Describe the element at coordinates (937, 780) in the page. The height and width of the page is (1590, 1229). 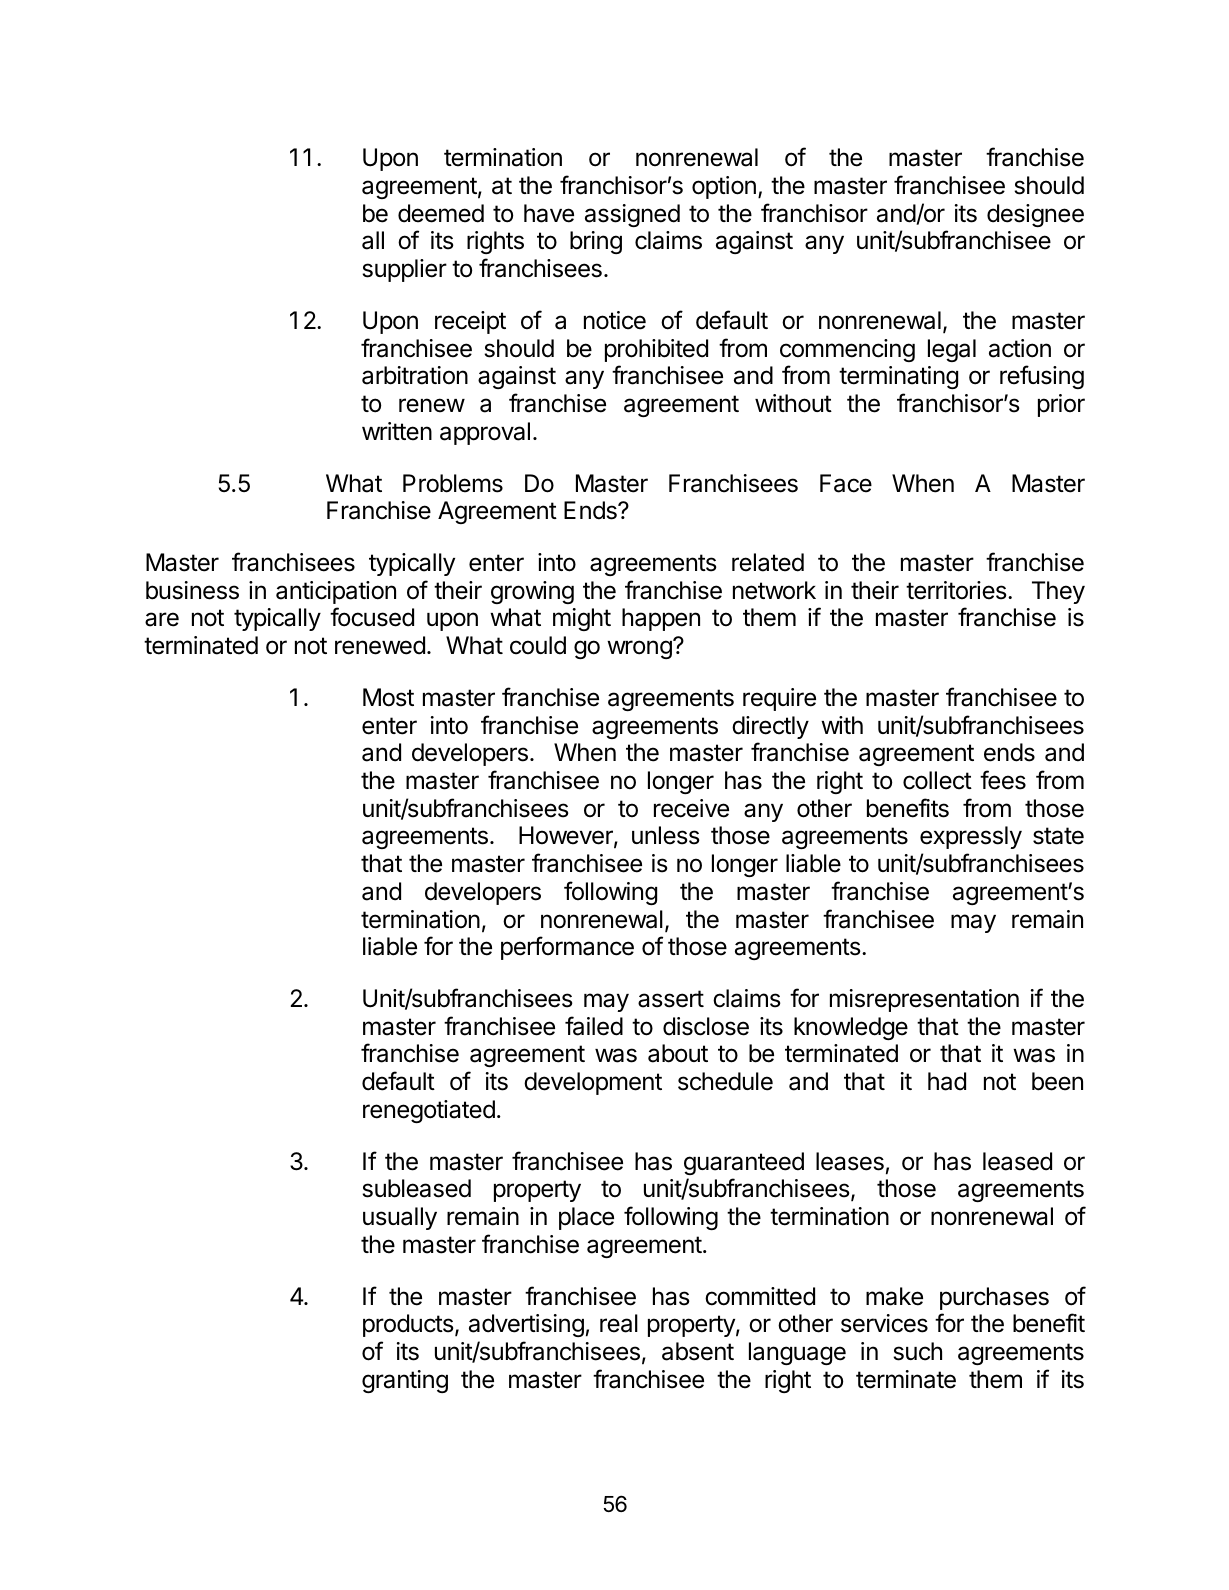
I see `collect` at that location.
